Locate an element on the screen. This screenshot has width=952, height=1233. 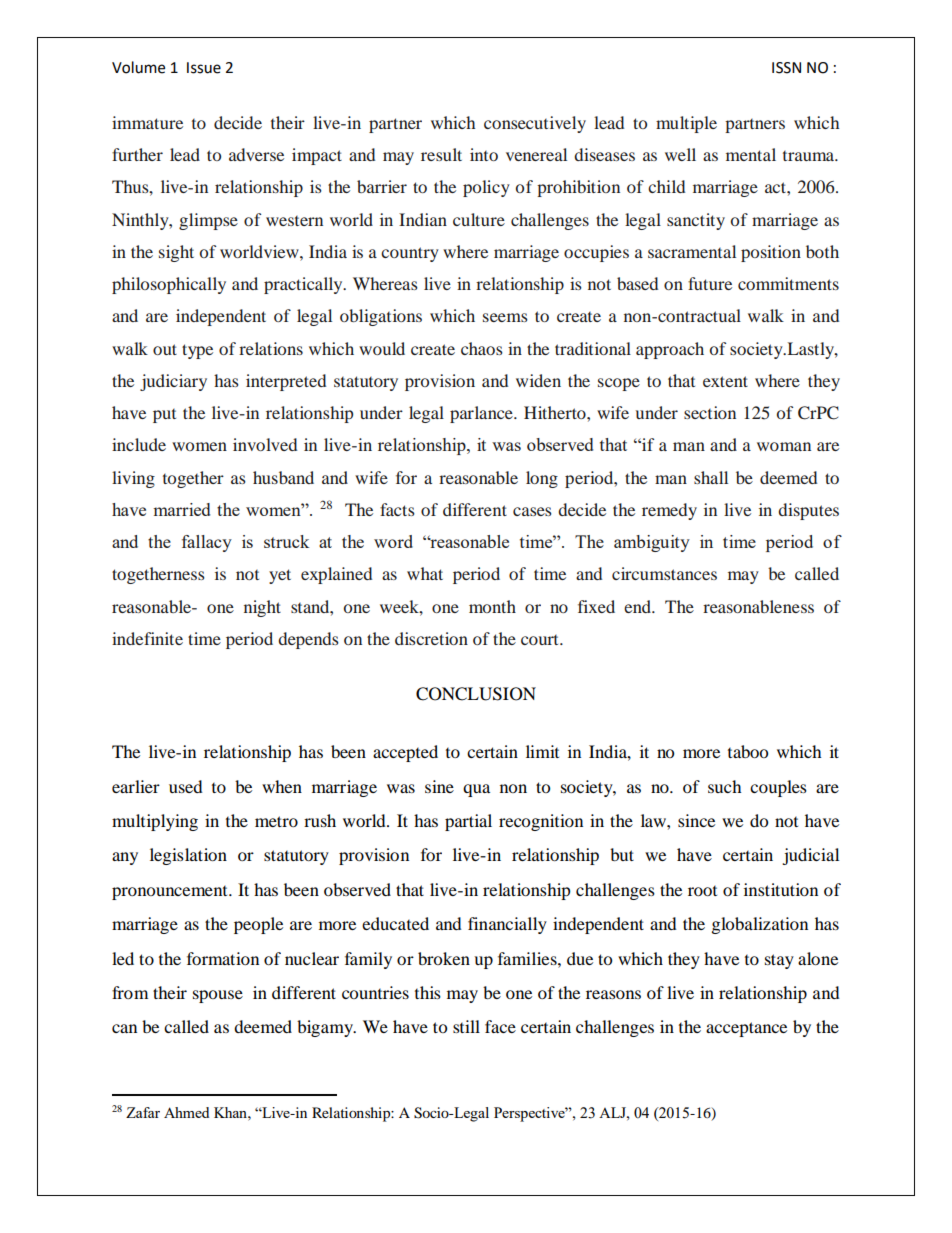
qua is located at coordinates (476, 790).
